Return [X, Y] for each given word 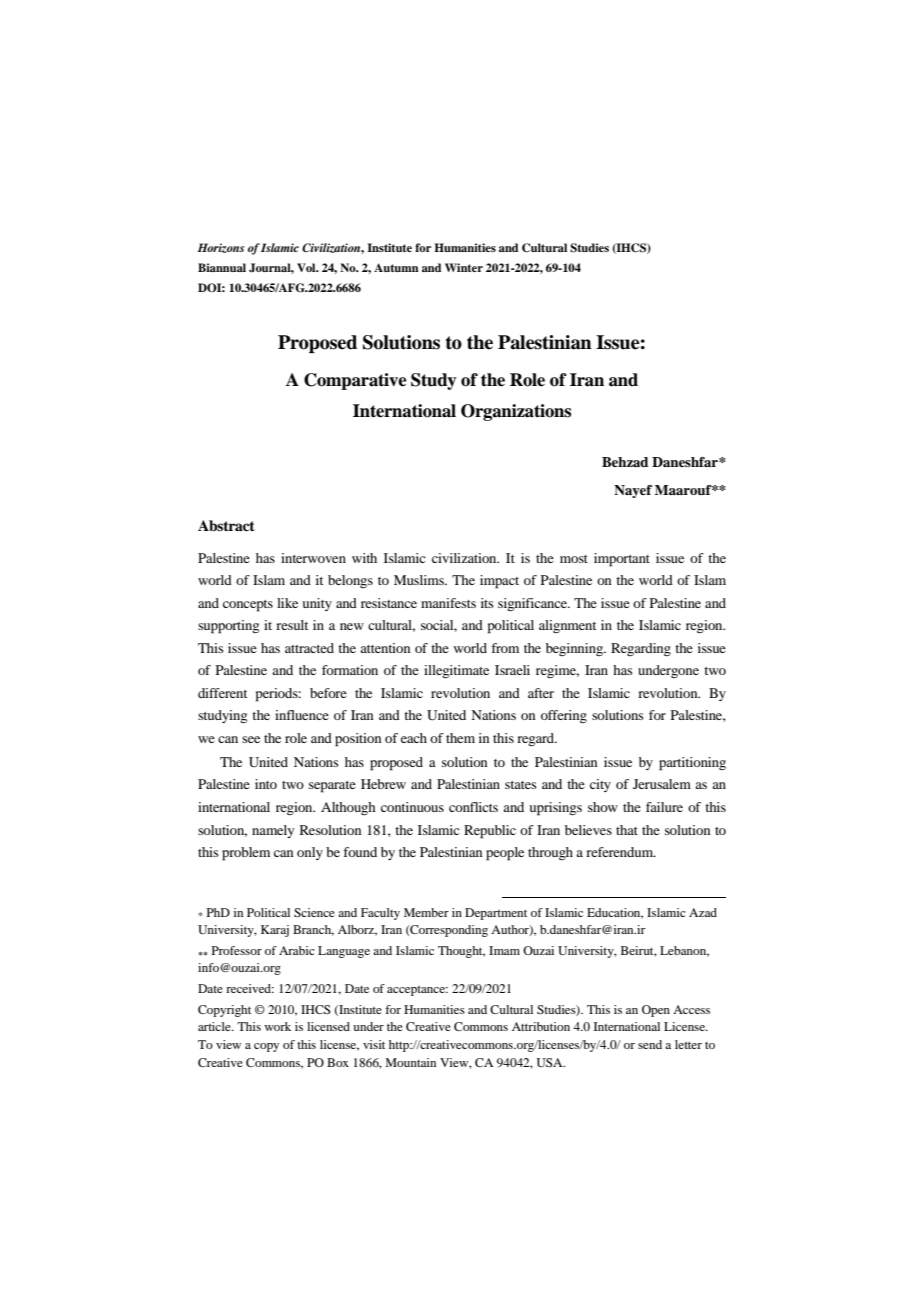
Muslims [420, 580]
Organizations [516, 412]
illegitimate [456, 671]
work [277, 1026]
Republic [490, 832]
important [622, 560]
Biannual [222, 267]
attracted [309, 648]
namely [273, 831]
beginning [575, 649]
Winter [464, 267]
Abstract [226, 526]
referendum [621, 852]
